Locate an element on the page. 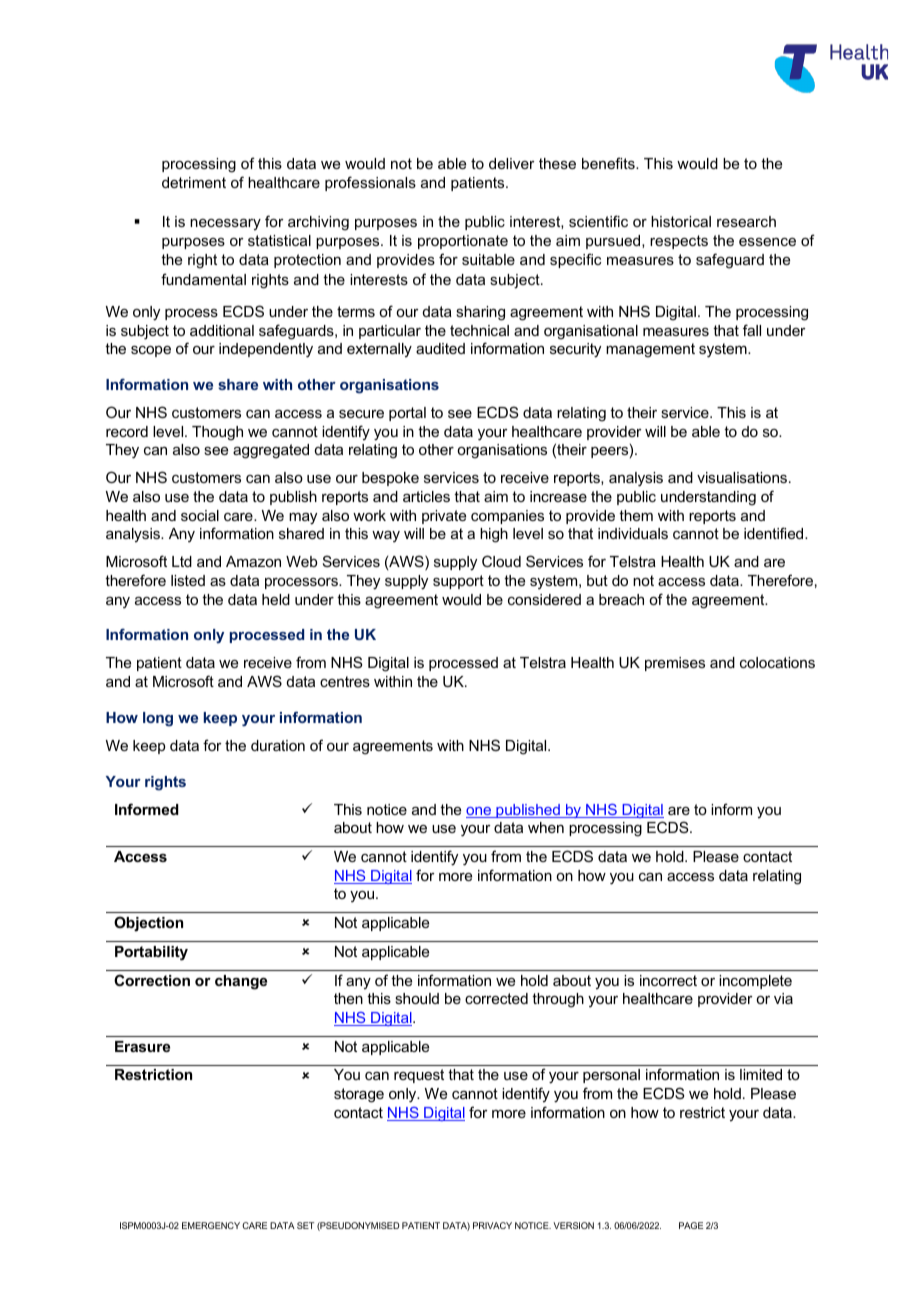 This document has height=1309, width=924. long is located at coordinates (158, 719).
